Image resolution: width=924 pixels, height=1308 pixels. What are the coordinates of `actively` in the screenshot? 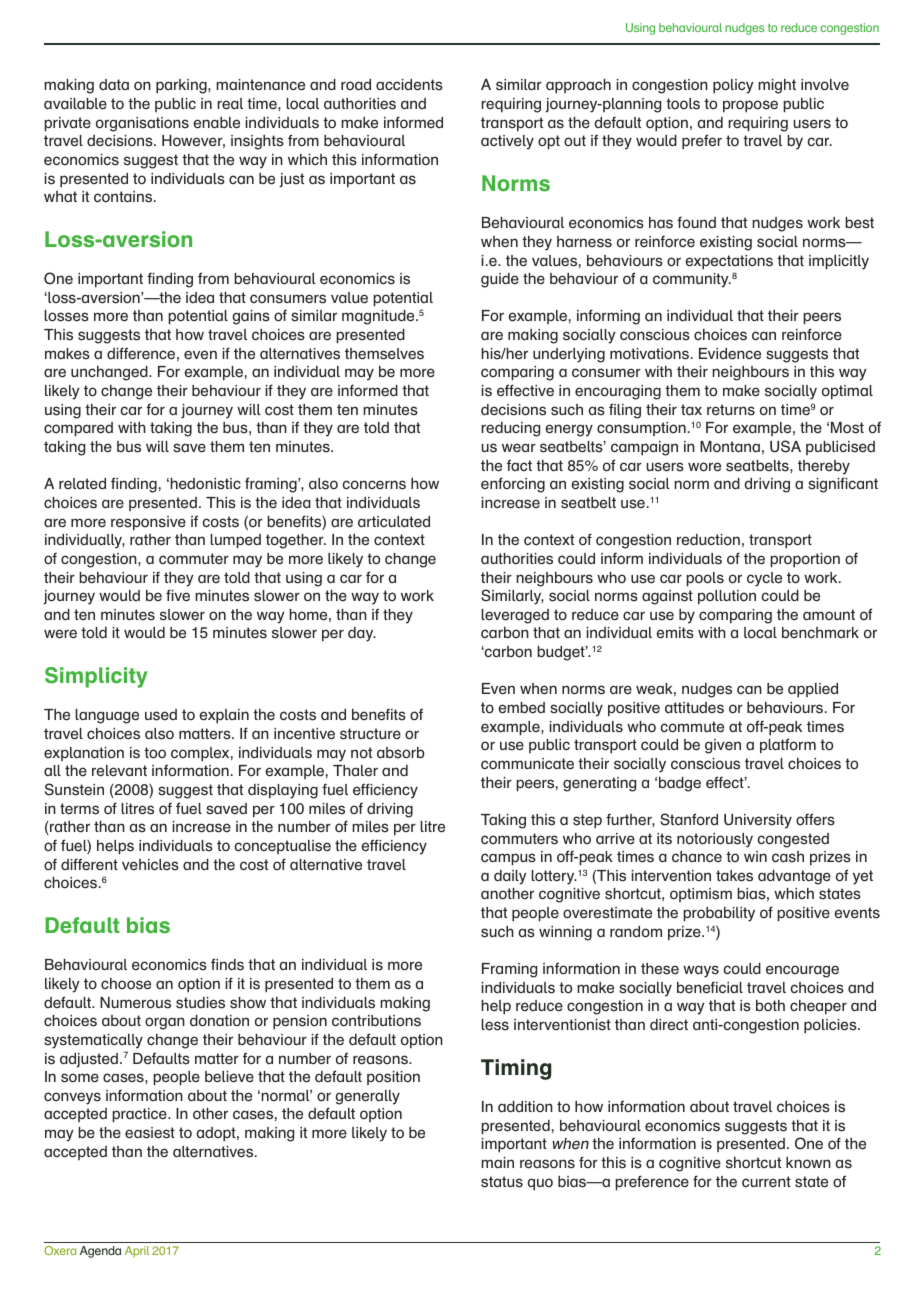 It's located at (507, 142).
